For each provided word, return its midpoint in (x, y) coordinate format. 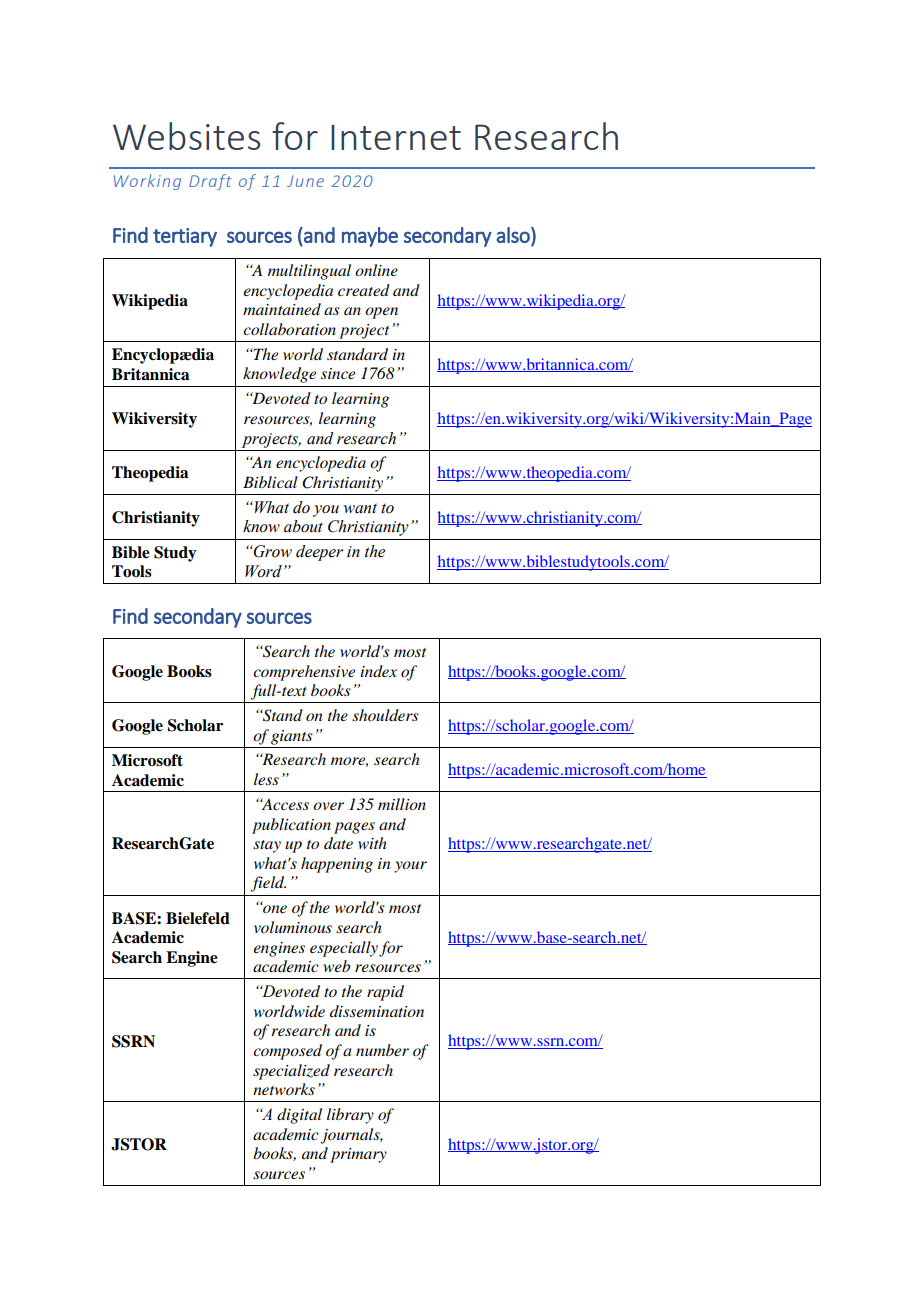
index (378, 671)
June (305, 181)
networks (284, 1089)
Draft (210, 182)
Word (263, 571)
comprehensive (304, 673)
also (514, 236)
